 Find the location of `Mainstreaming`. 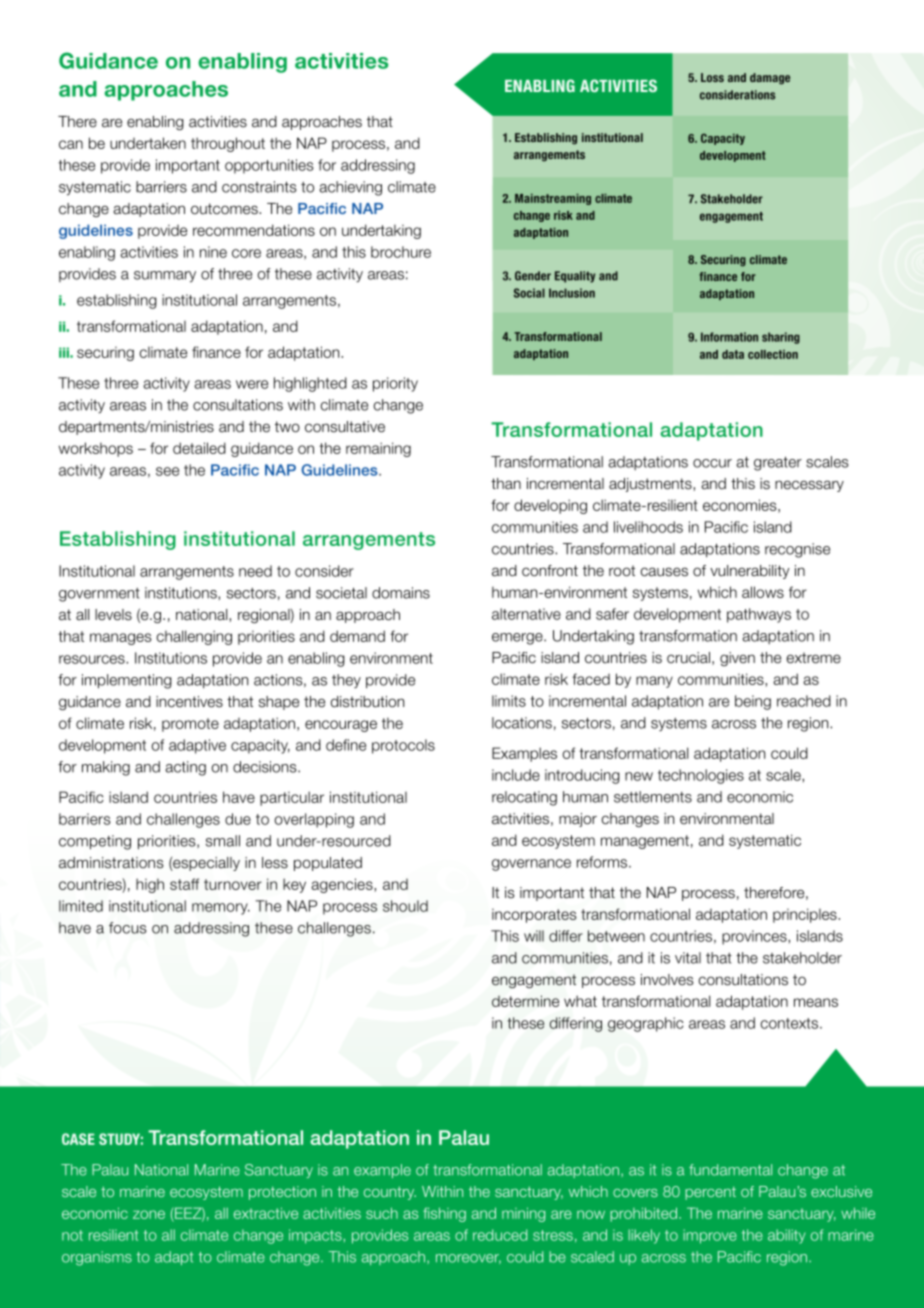

Mainstreaming is located at coordinates (553, 199).
